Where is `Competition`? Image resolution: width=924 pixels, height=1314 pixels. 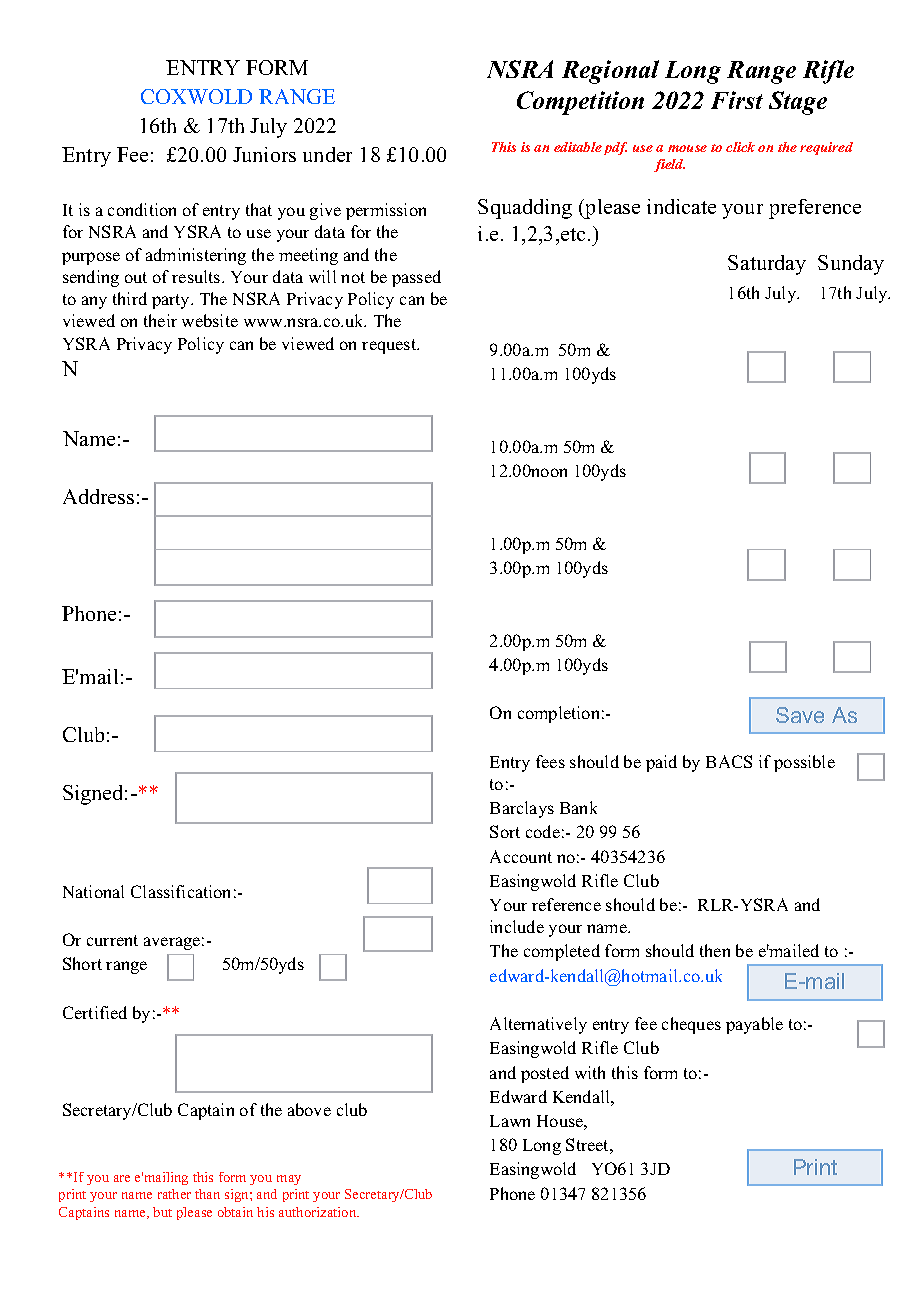 Competition is located at coordinates (580, 103).
